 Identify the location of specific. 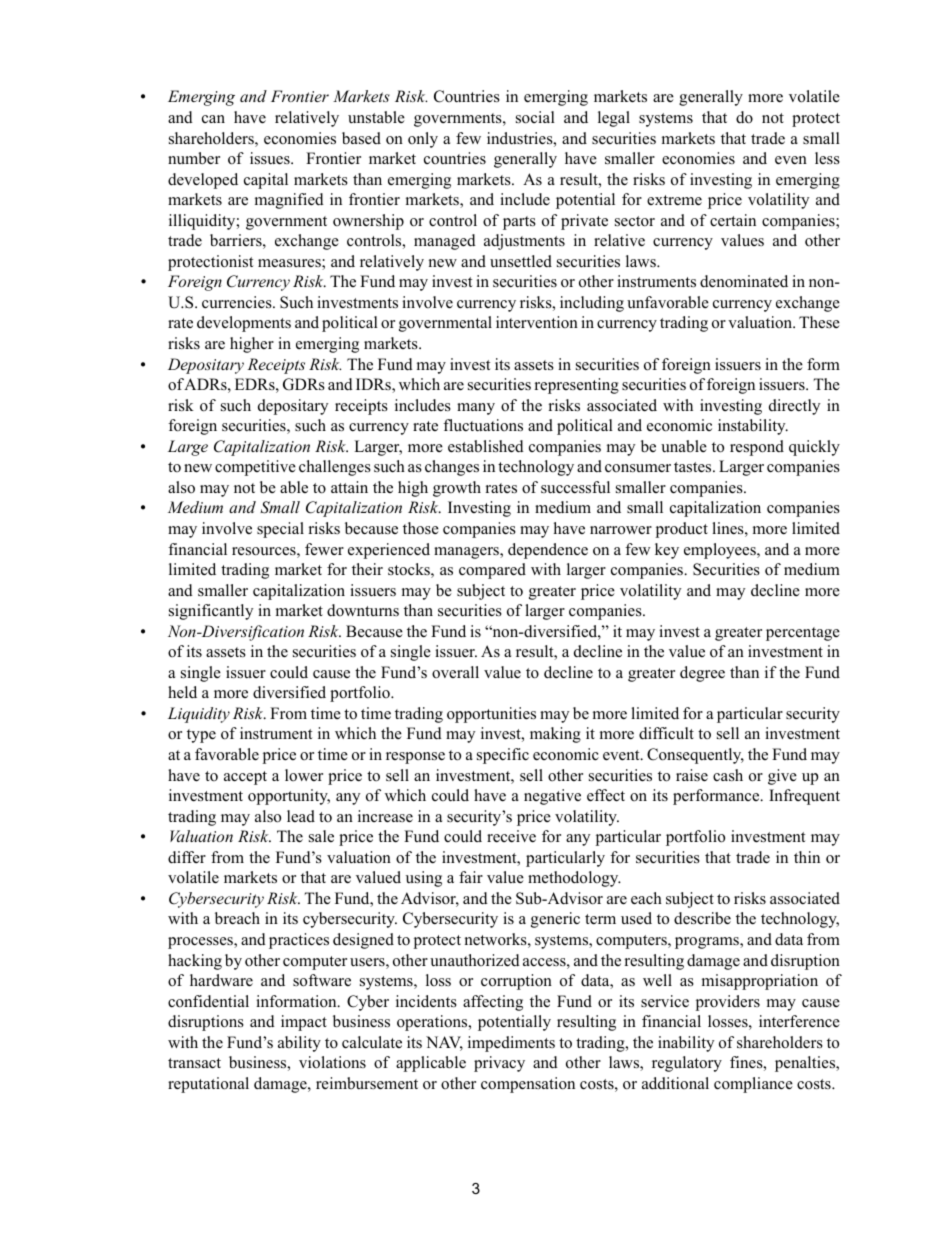
(503, 756).
